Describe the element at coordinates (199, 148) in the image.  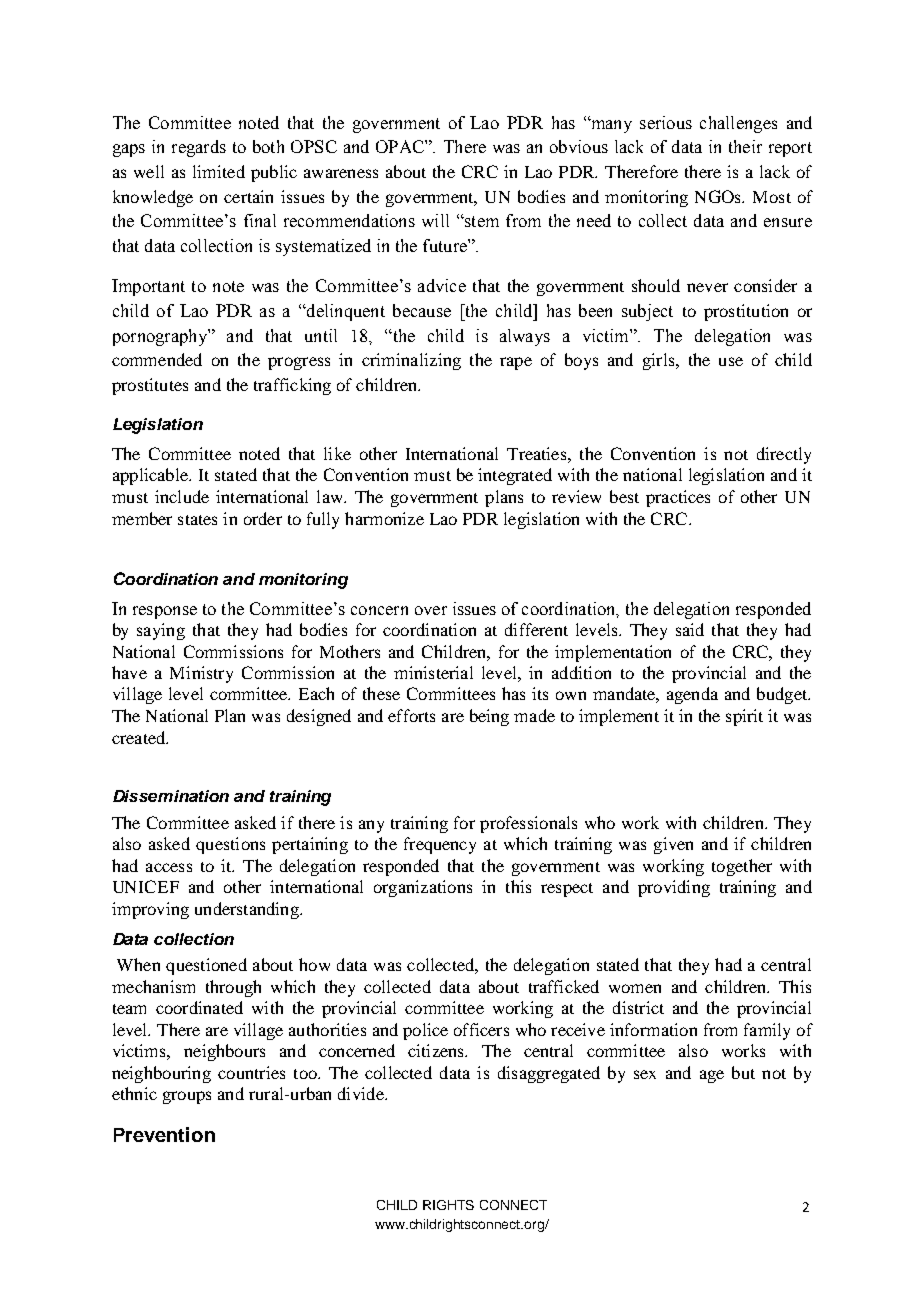
I see `regards` at that location.
